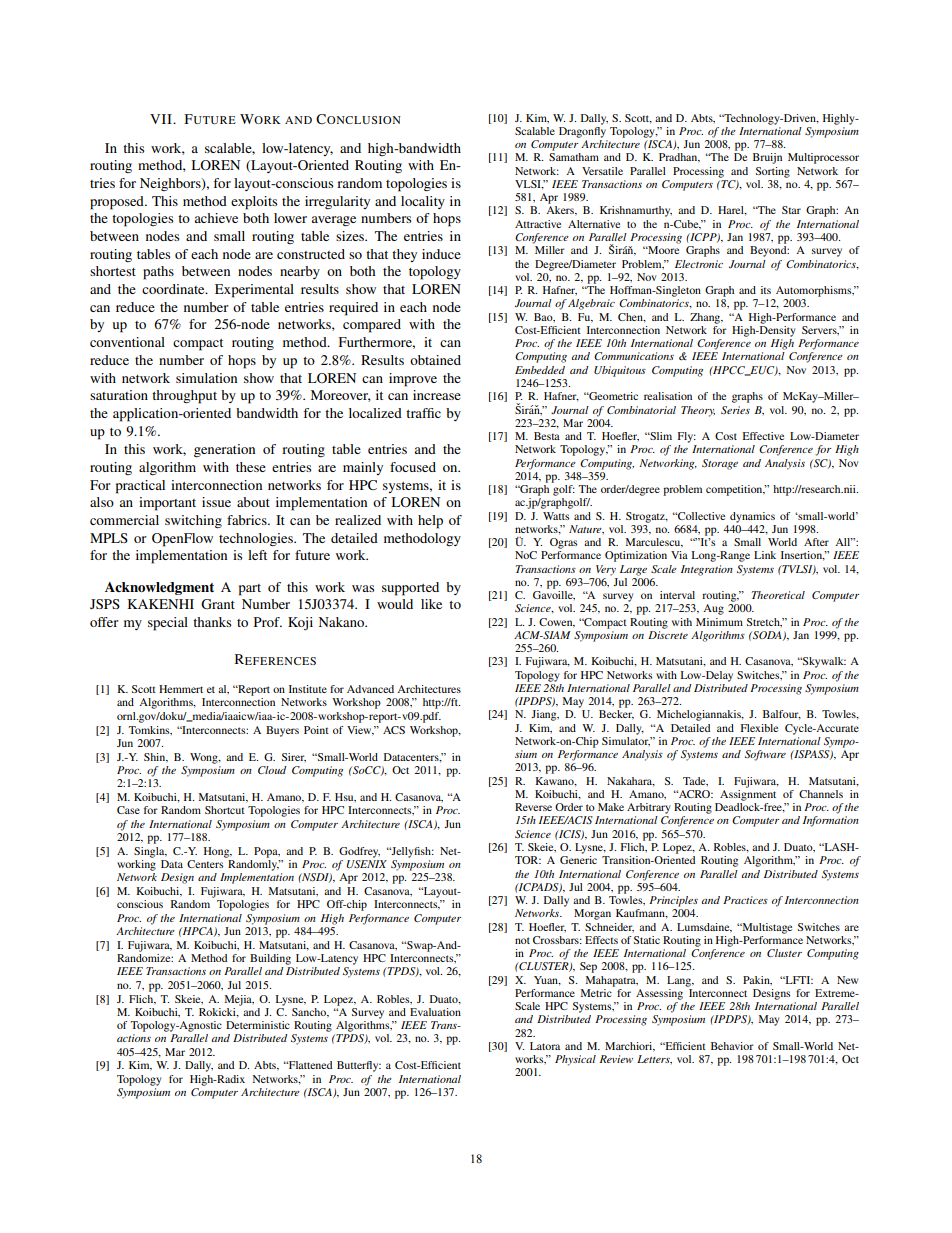 The width and height of the page is (952, 1233). What do you see at coordinates (162, 119) in the page?
I see `VII` at bounding box center [162, 119].
